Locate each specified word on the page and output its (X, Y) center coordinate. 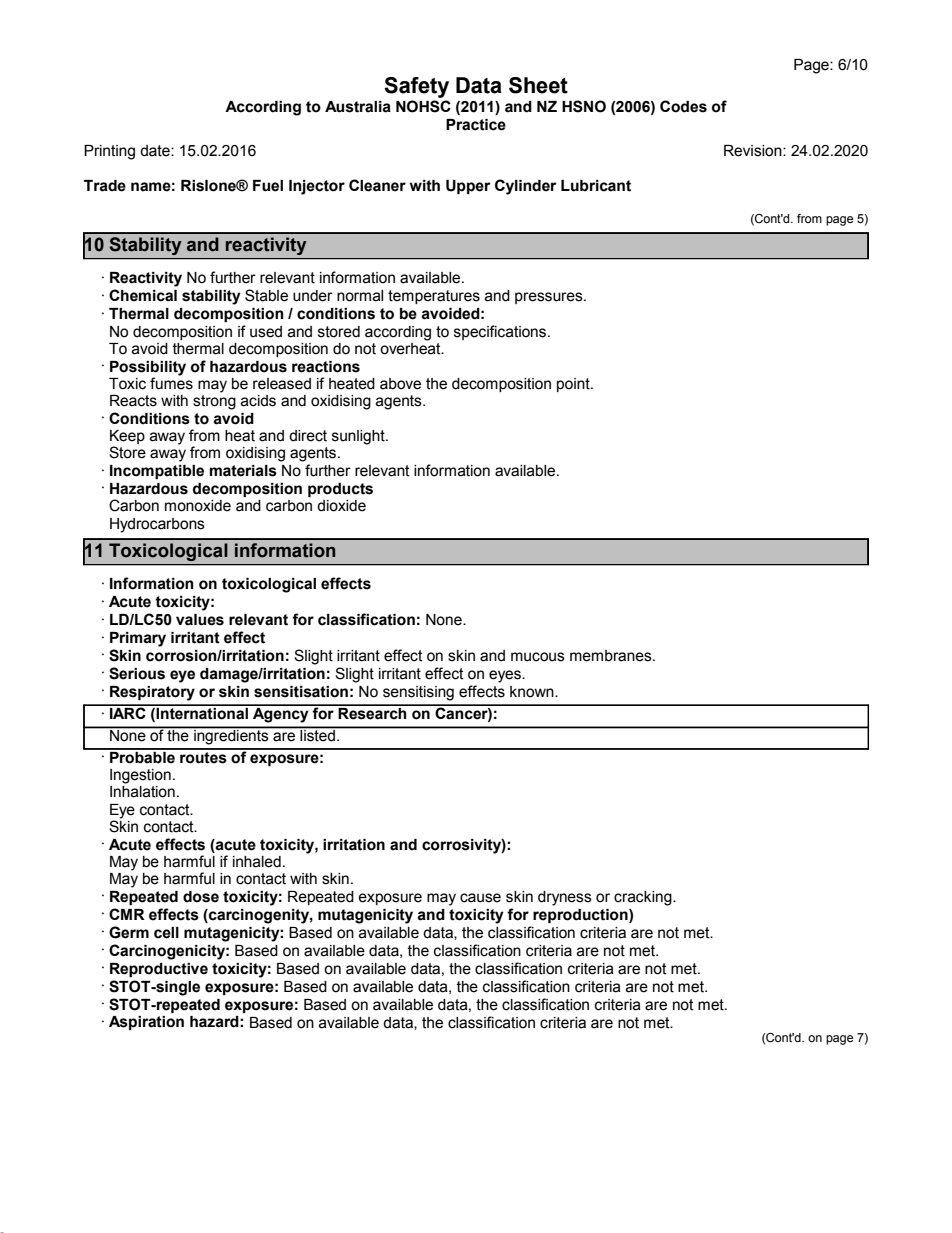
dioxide (341, 506)
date (156, 151)
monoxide (198, 506)
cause (480, 898)
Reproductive (159, 970)
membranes (612, 656)
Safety (416, 87)
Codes (683, 106)
